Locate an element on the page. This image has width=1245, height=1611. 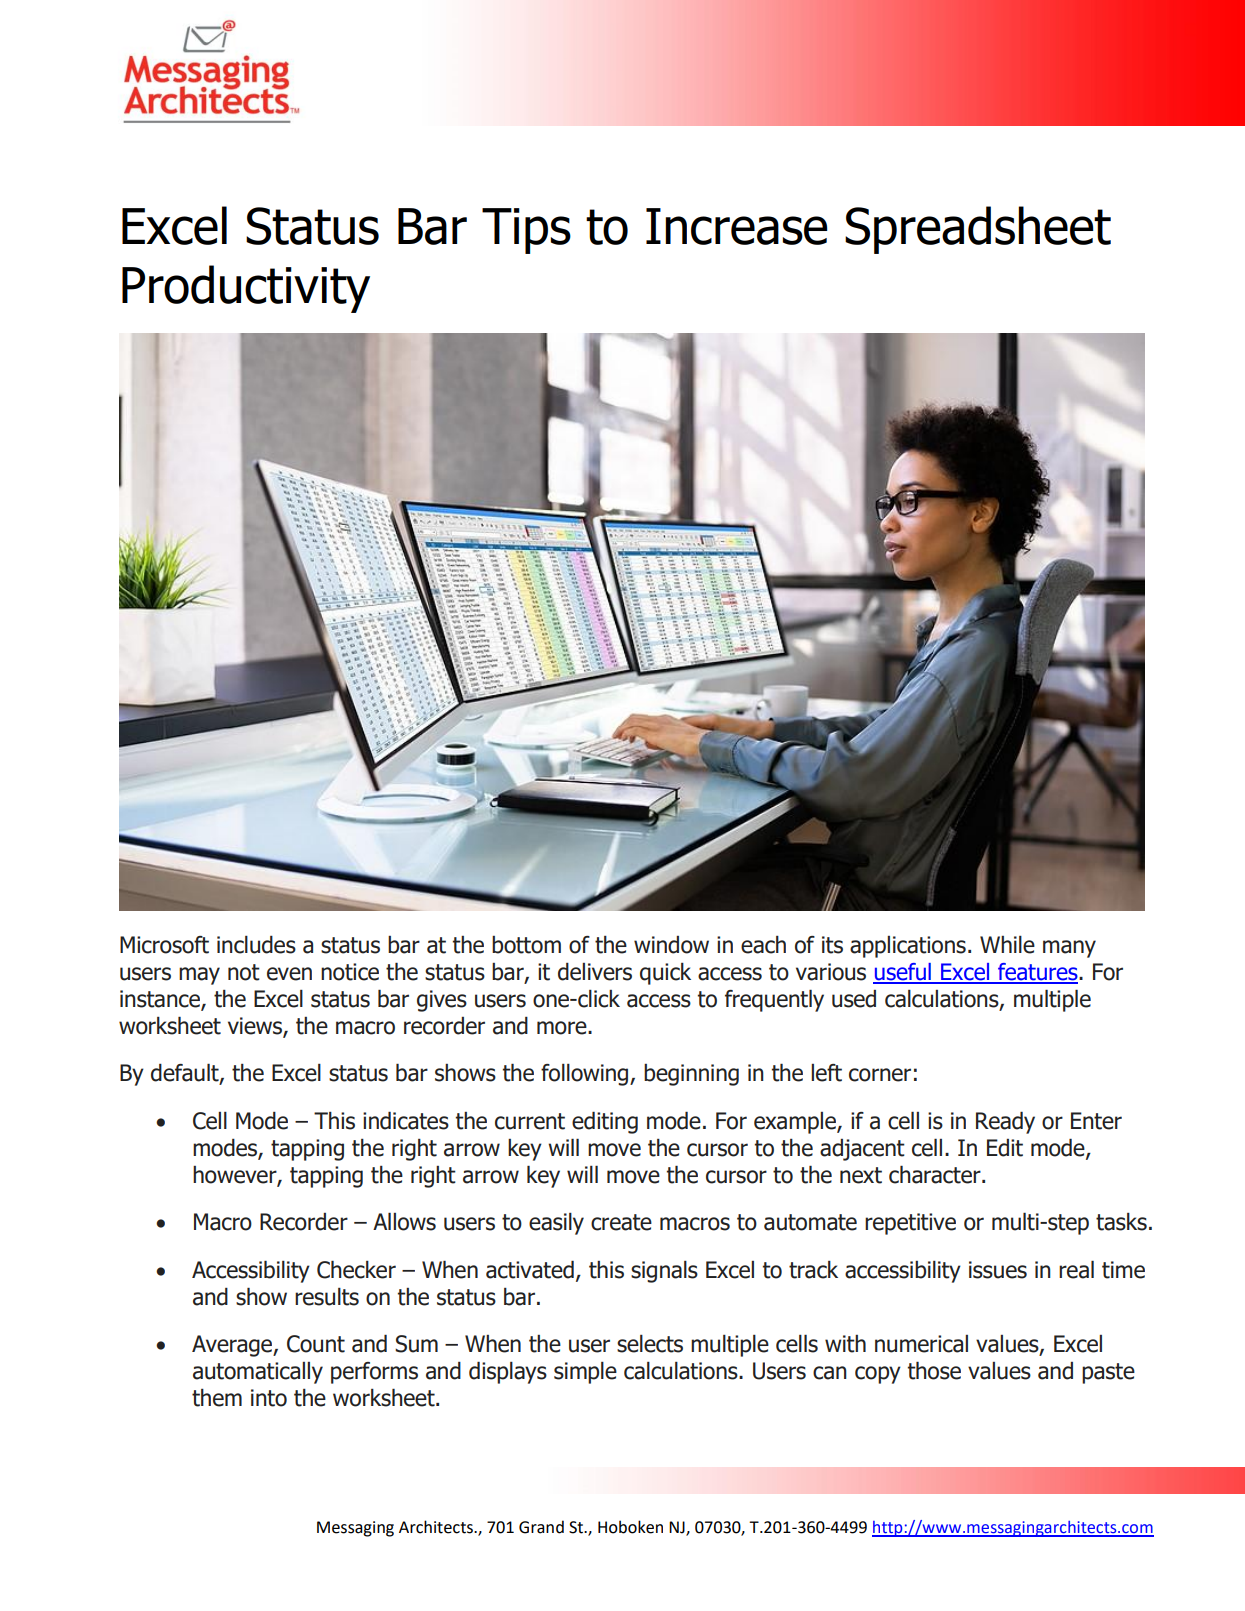
Hoboken is located at coordinates (630, 1527).
